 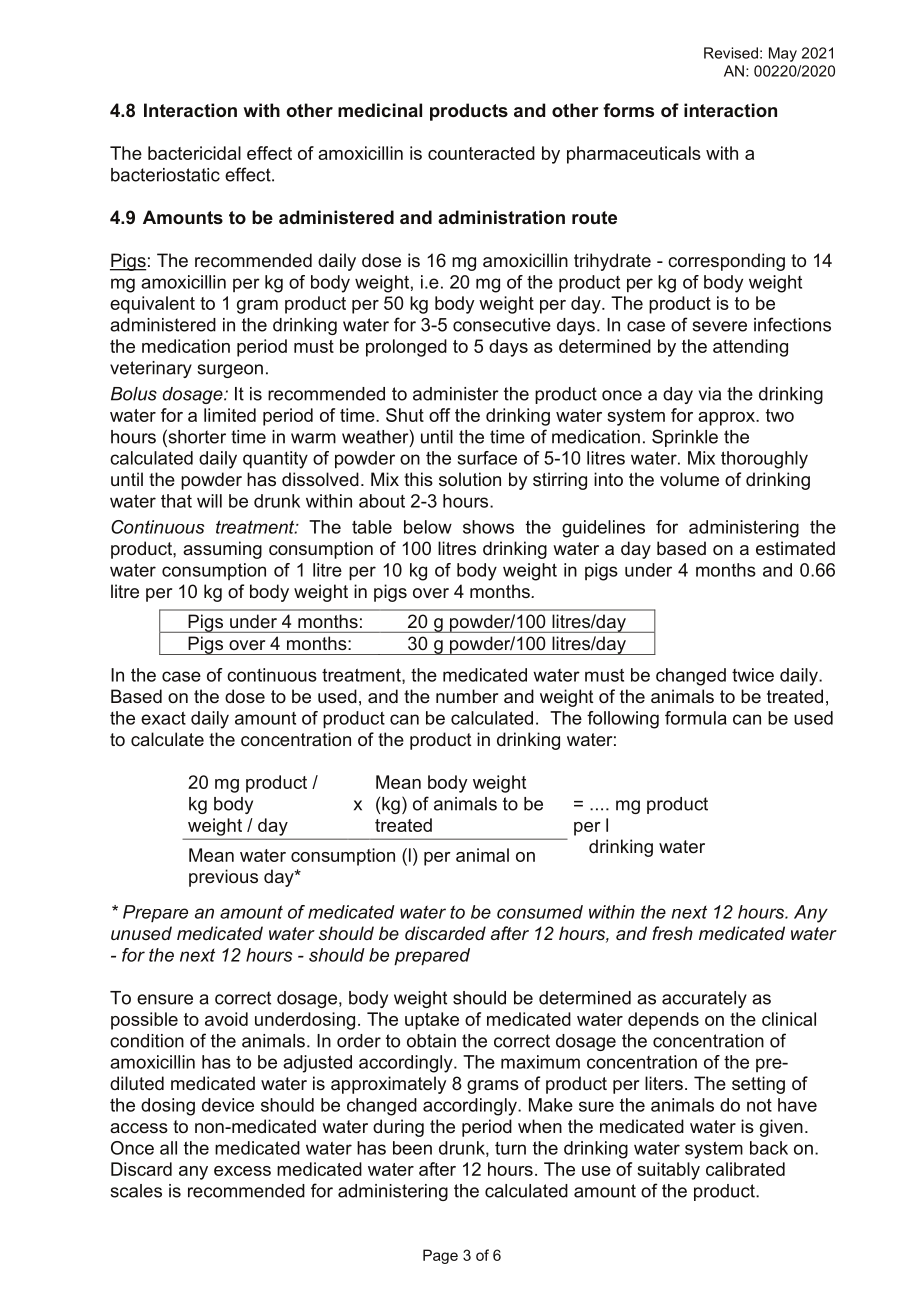 I want to click on twice, so click(x=753, y=675).
